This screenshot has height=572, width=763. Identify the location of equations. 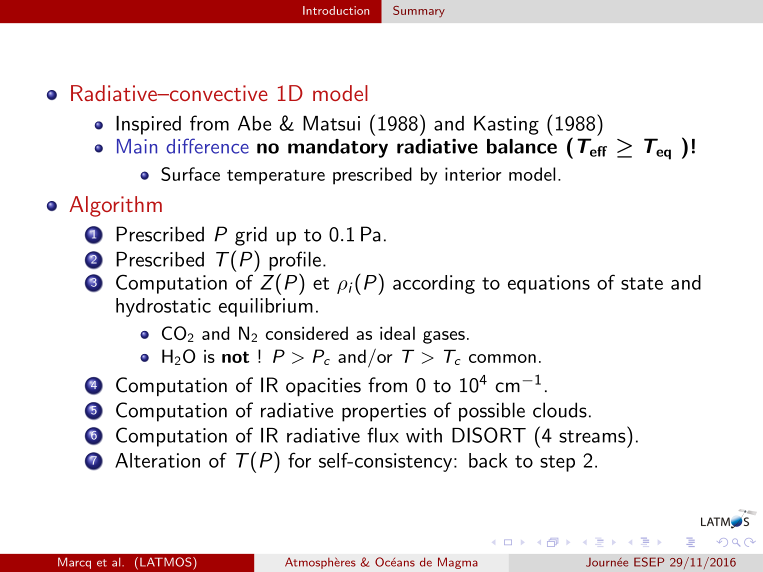
(549, 284).
